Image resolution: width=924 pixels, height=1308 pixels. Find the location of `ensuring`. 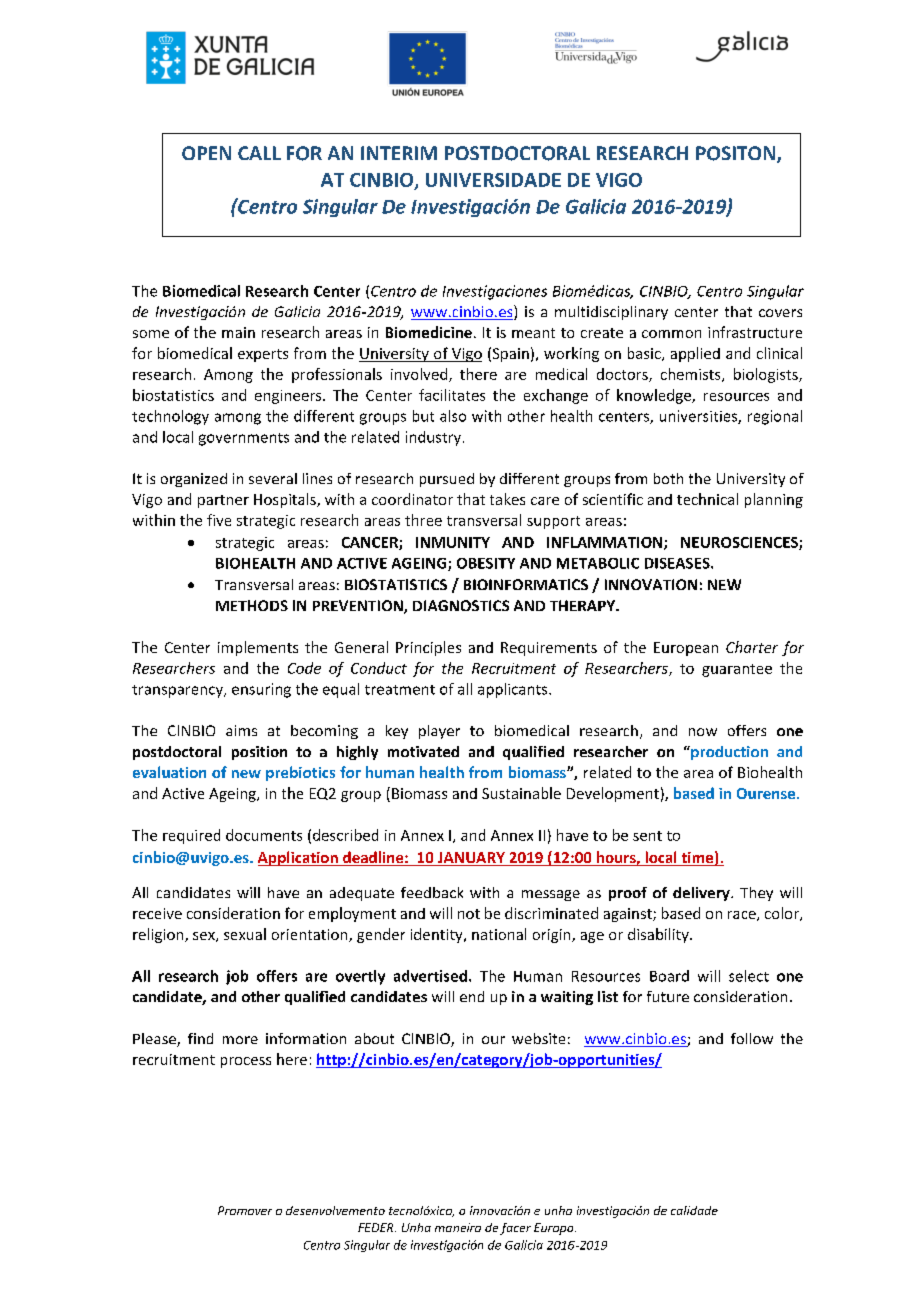

ensuring is located at coordinates (261, 690).
